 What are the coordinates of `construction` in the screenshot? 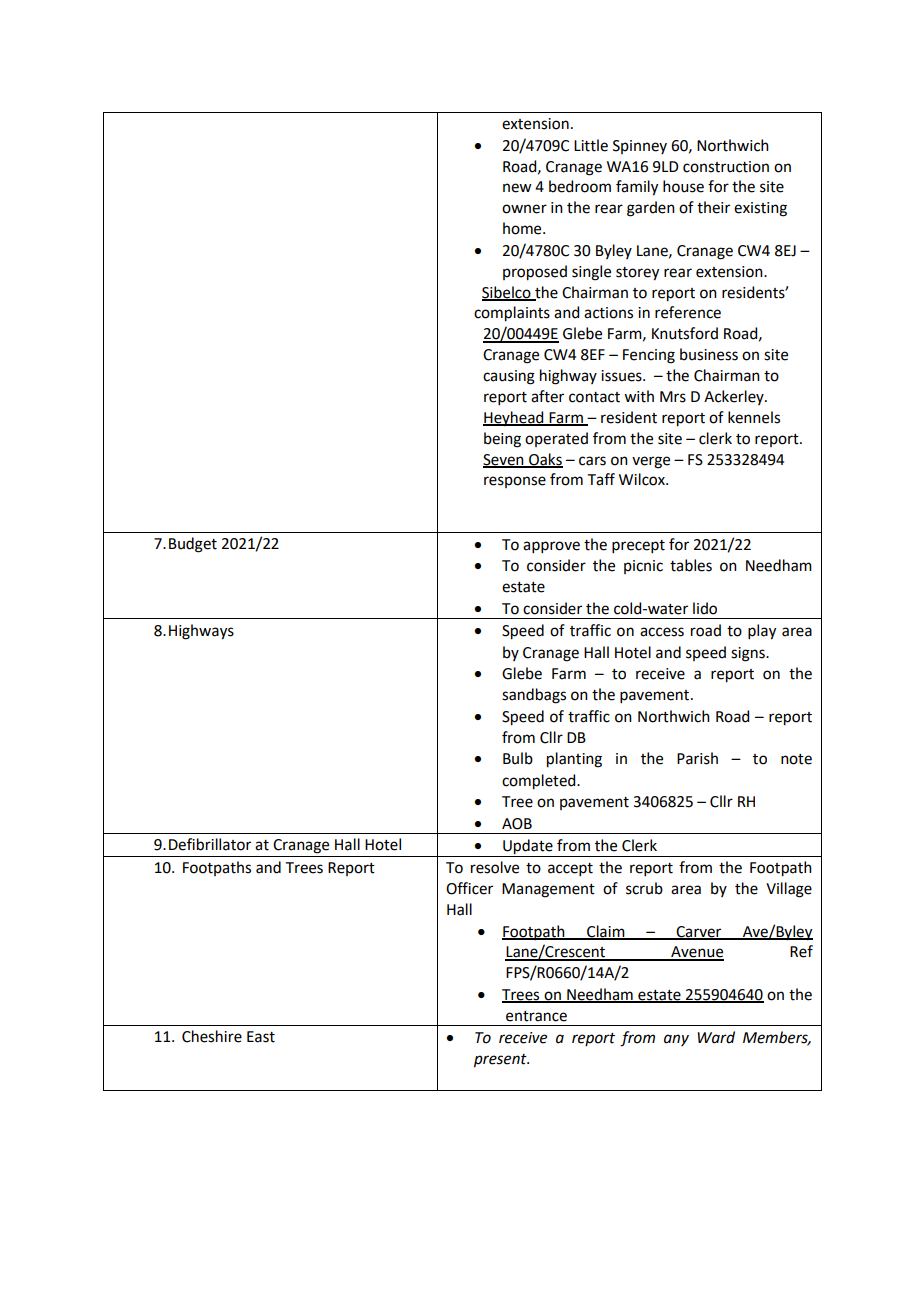 It's located at (726, 167).
